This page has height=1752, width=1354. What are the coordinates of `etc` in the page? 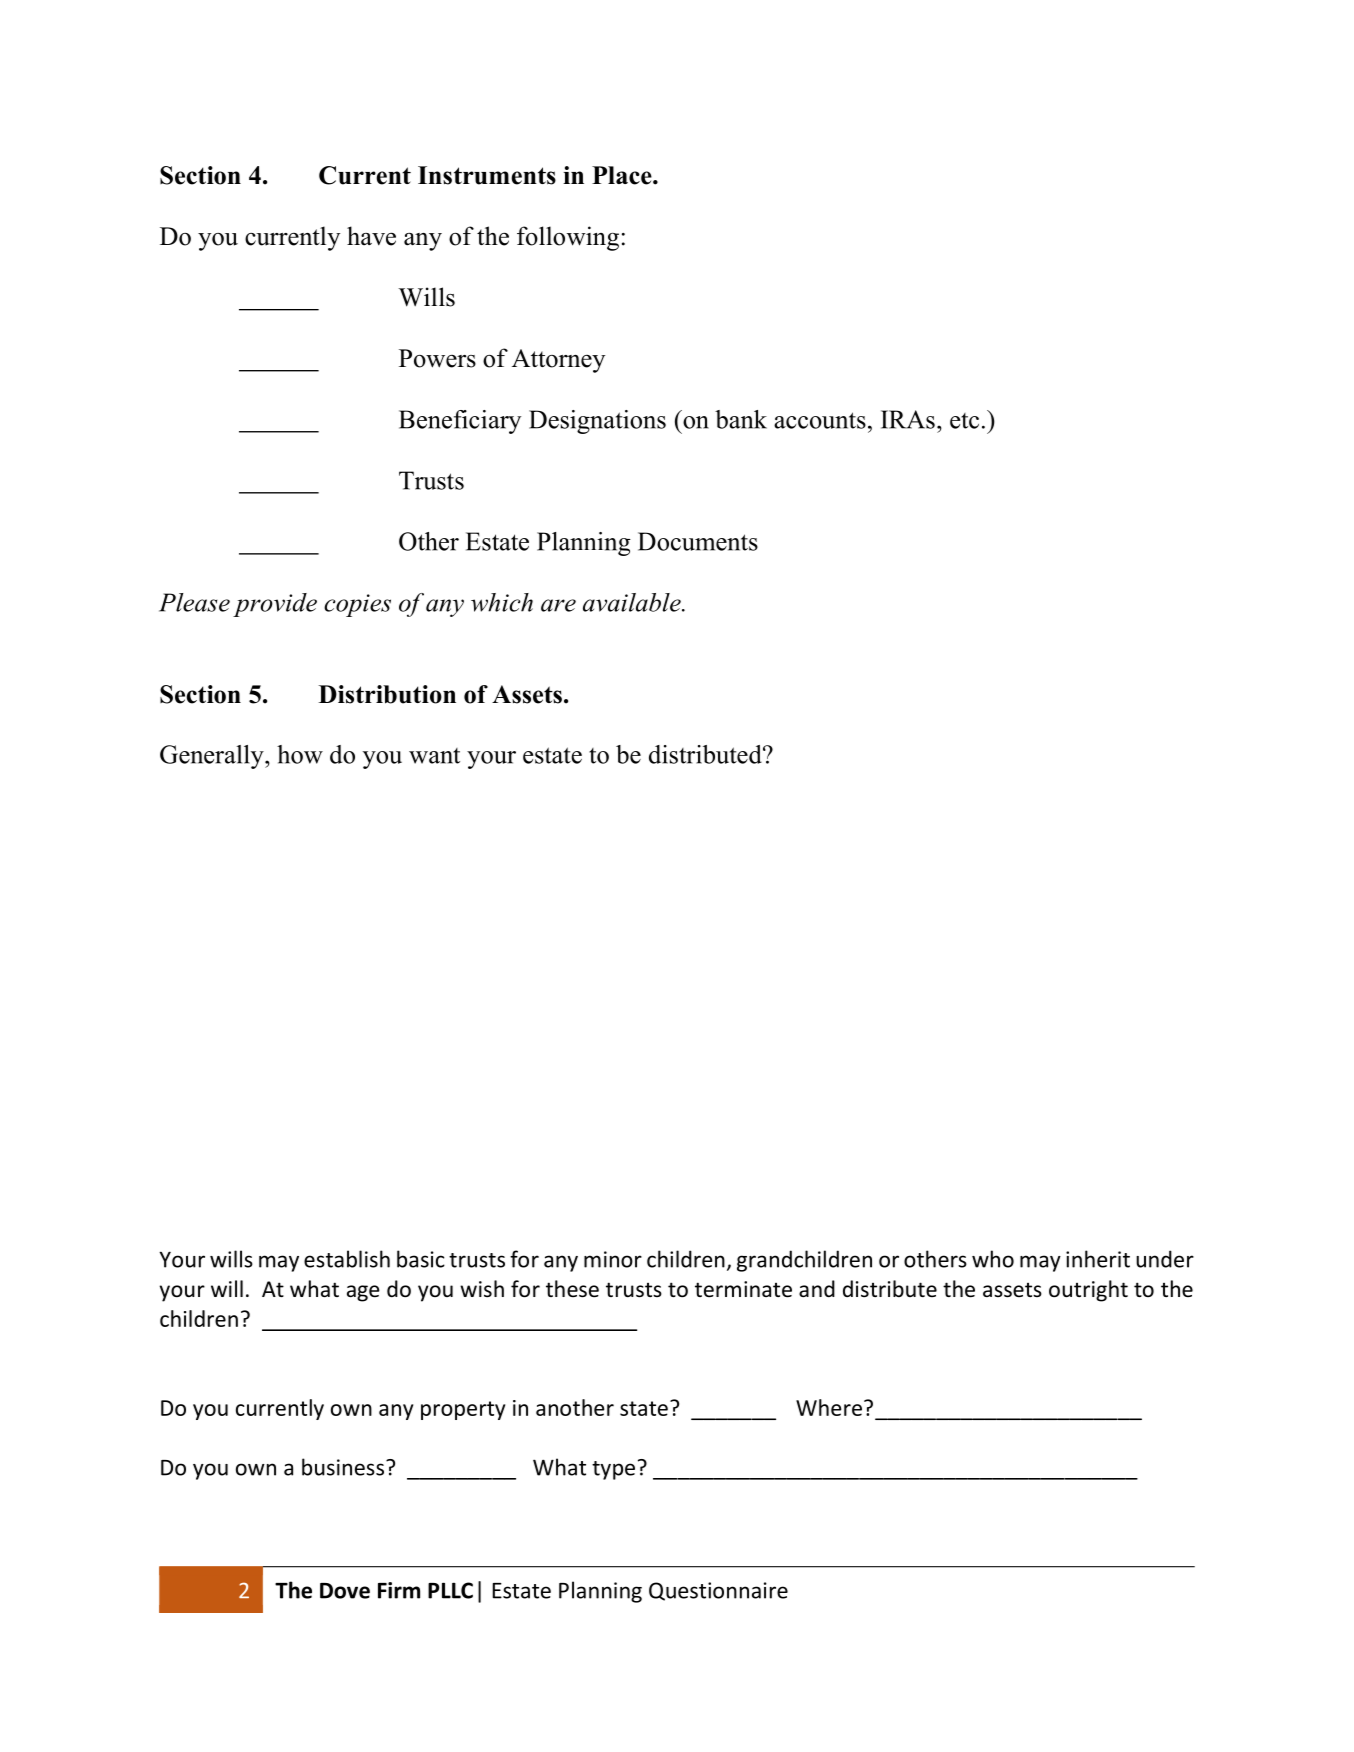 It's located at (964, 421).
